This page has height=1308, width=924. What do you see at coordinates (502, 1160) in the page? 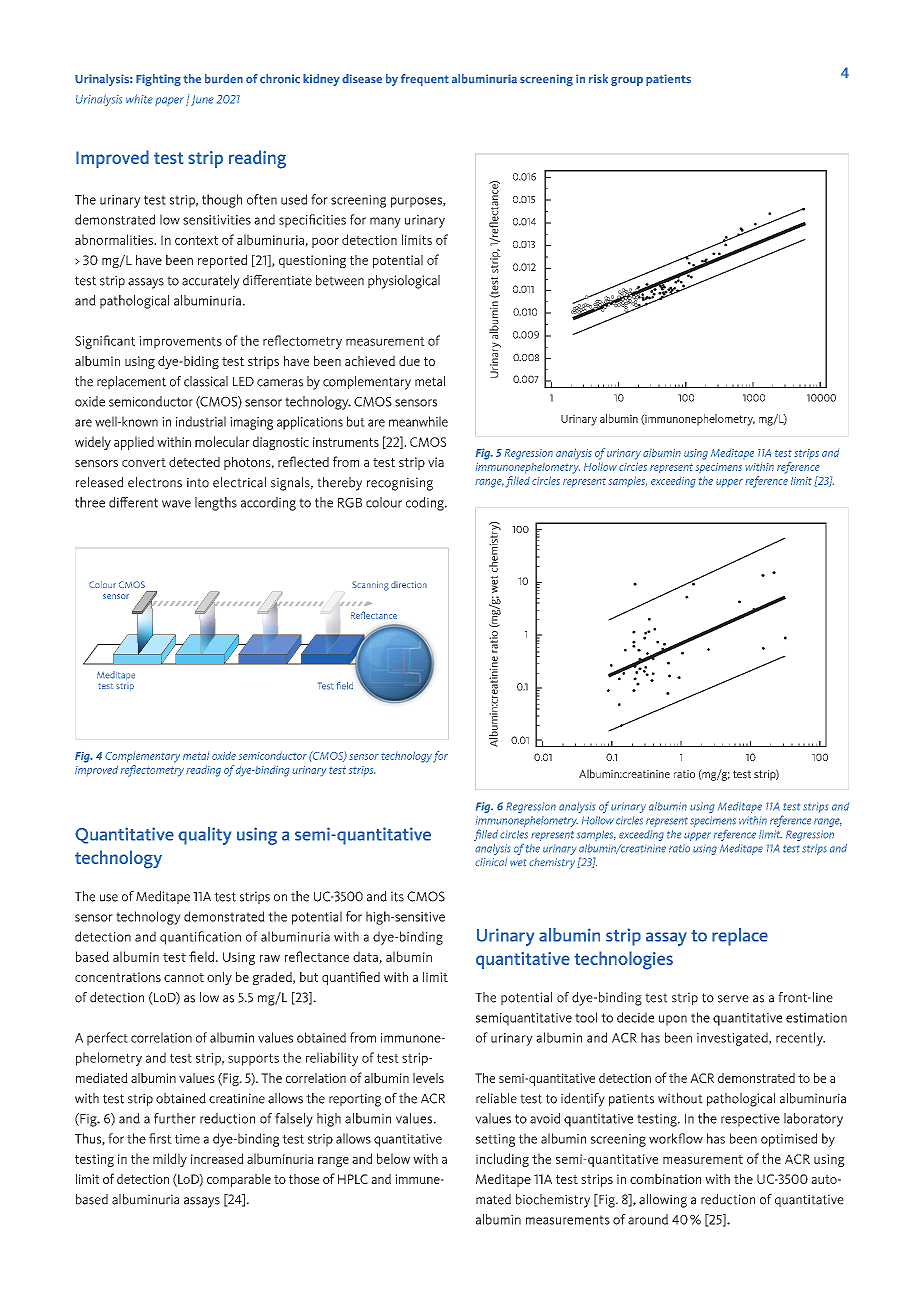
I see `including` at bounding box center [502, 1160].
